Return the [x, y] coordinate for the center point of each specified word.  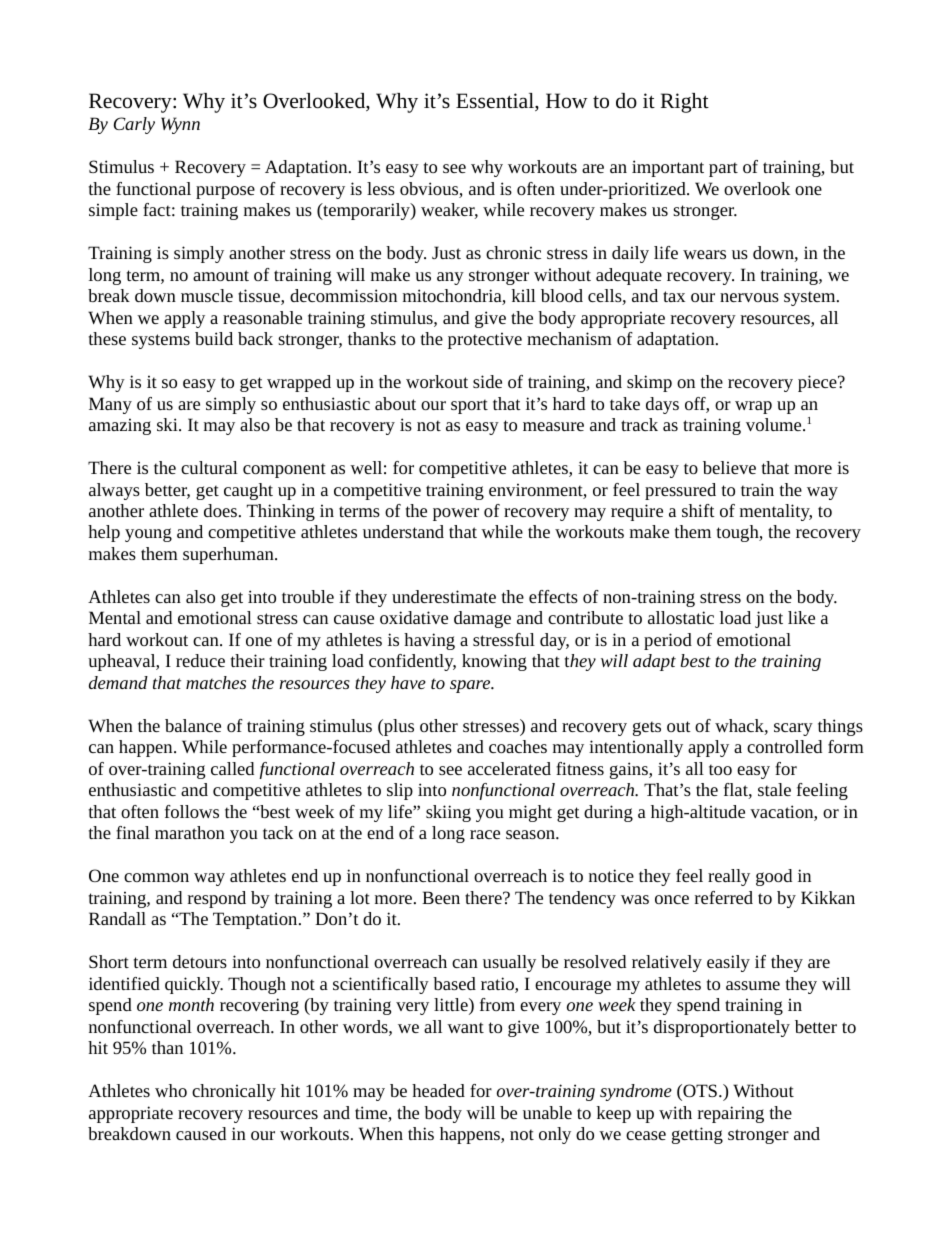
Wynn [180, 125]
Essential [496, 102]
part [723, 169]
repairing [731, 1114]
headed [438, 1090]
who [171, 1090]
